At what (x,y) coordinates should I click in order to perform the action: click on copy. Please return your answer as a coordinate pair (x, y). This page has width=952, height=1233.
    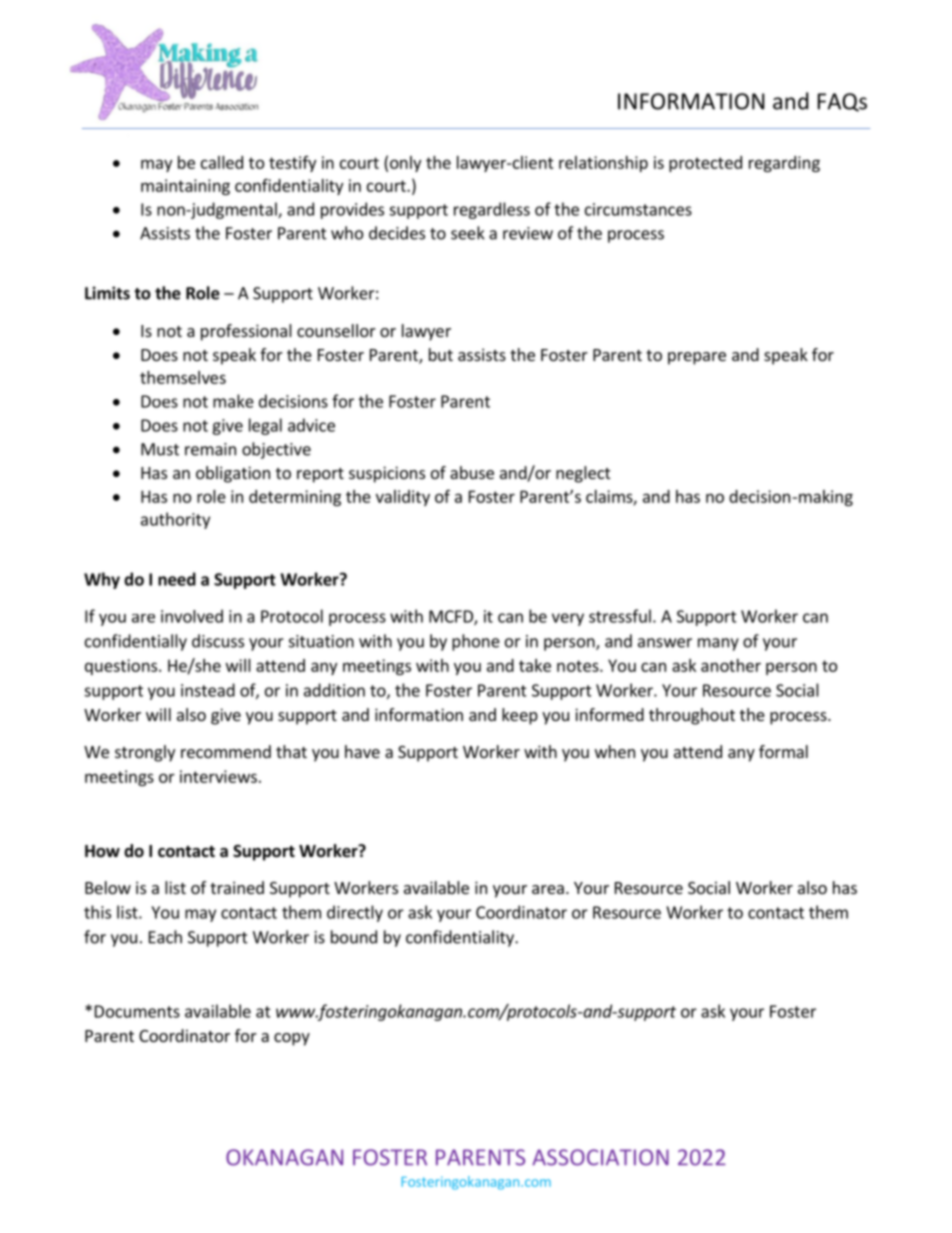
    Looking at the image, I should click on (292, 1039).
